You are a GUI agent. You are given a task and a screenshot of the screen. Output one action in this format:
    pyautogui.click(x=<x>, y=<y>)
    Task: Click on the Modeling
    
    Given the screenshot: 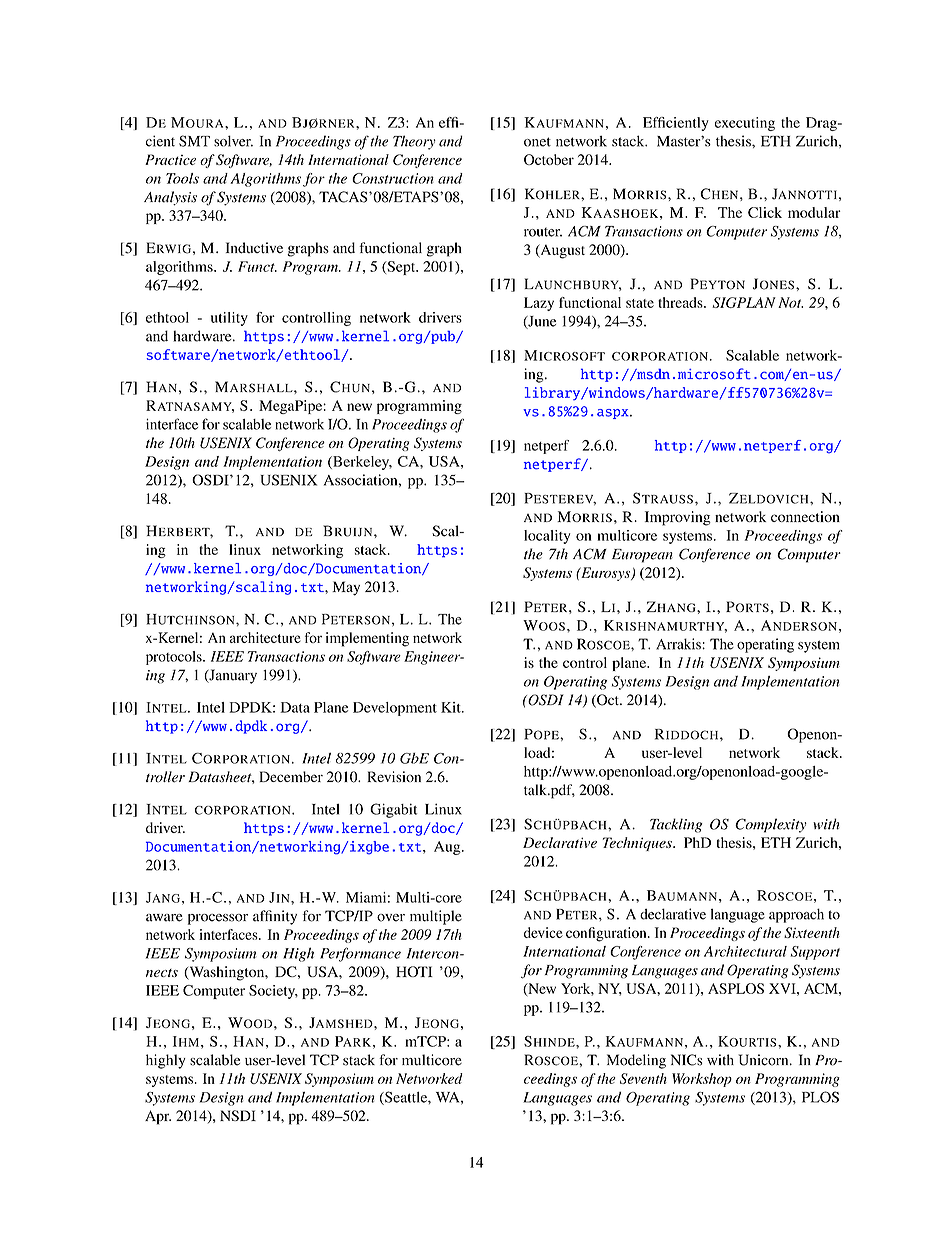 What is the action you would take?
    pyautogui.click(x=636, y=1061)
